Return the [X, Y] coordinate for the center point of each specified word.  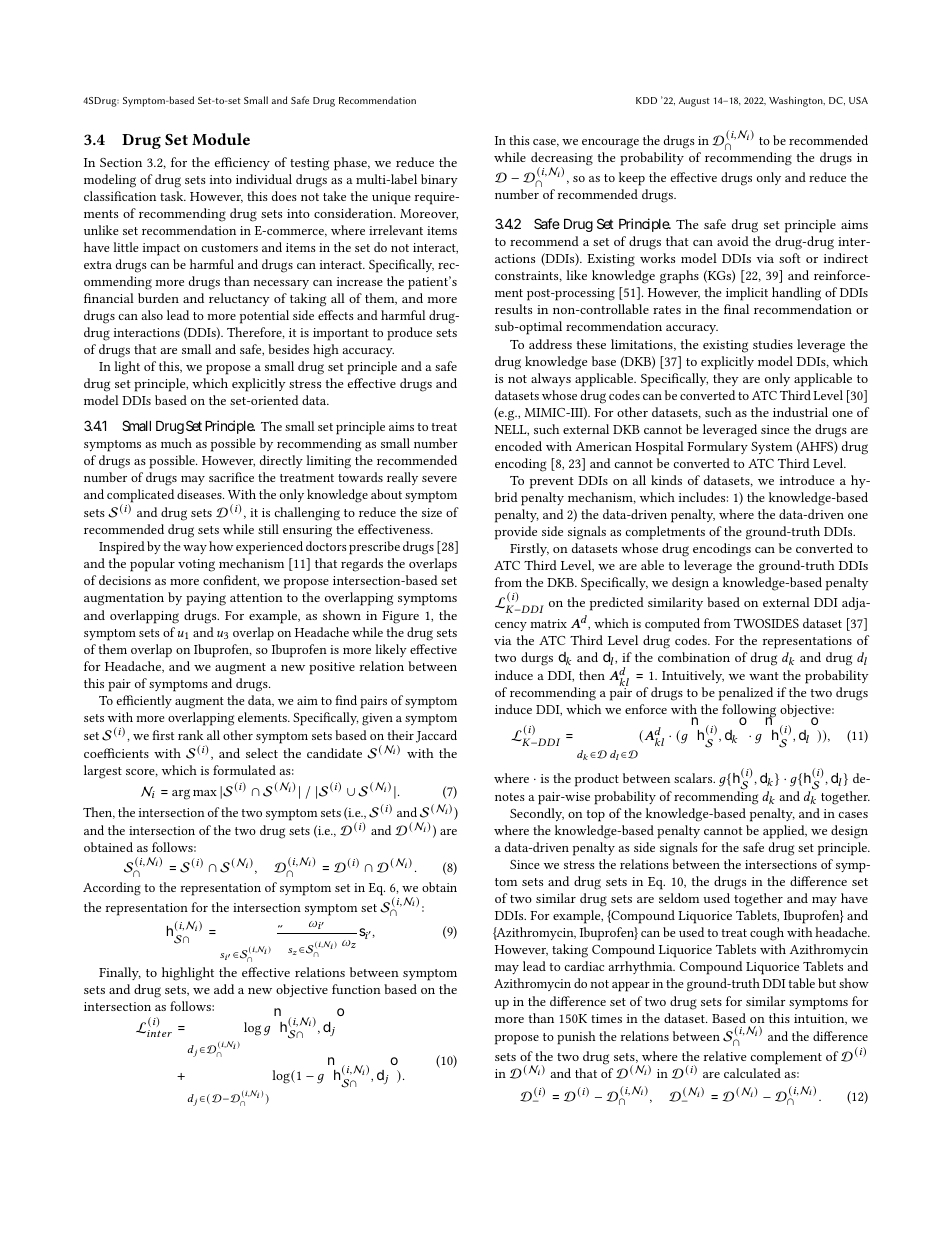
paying [206, 599]
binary [439, 180]
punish [576, 1038]
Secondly [537, 814]
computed [672, 625]
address [550, 344]
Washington [797, 101]
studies [773, 344]
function [356, 989]
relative [725, 1056]
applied [785, 832]
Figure [400, 617]
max [205, 793]
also [152, 315]
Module [221, 139]
